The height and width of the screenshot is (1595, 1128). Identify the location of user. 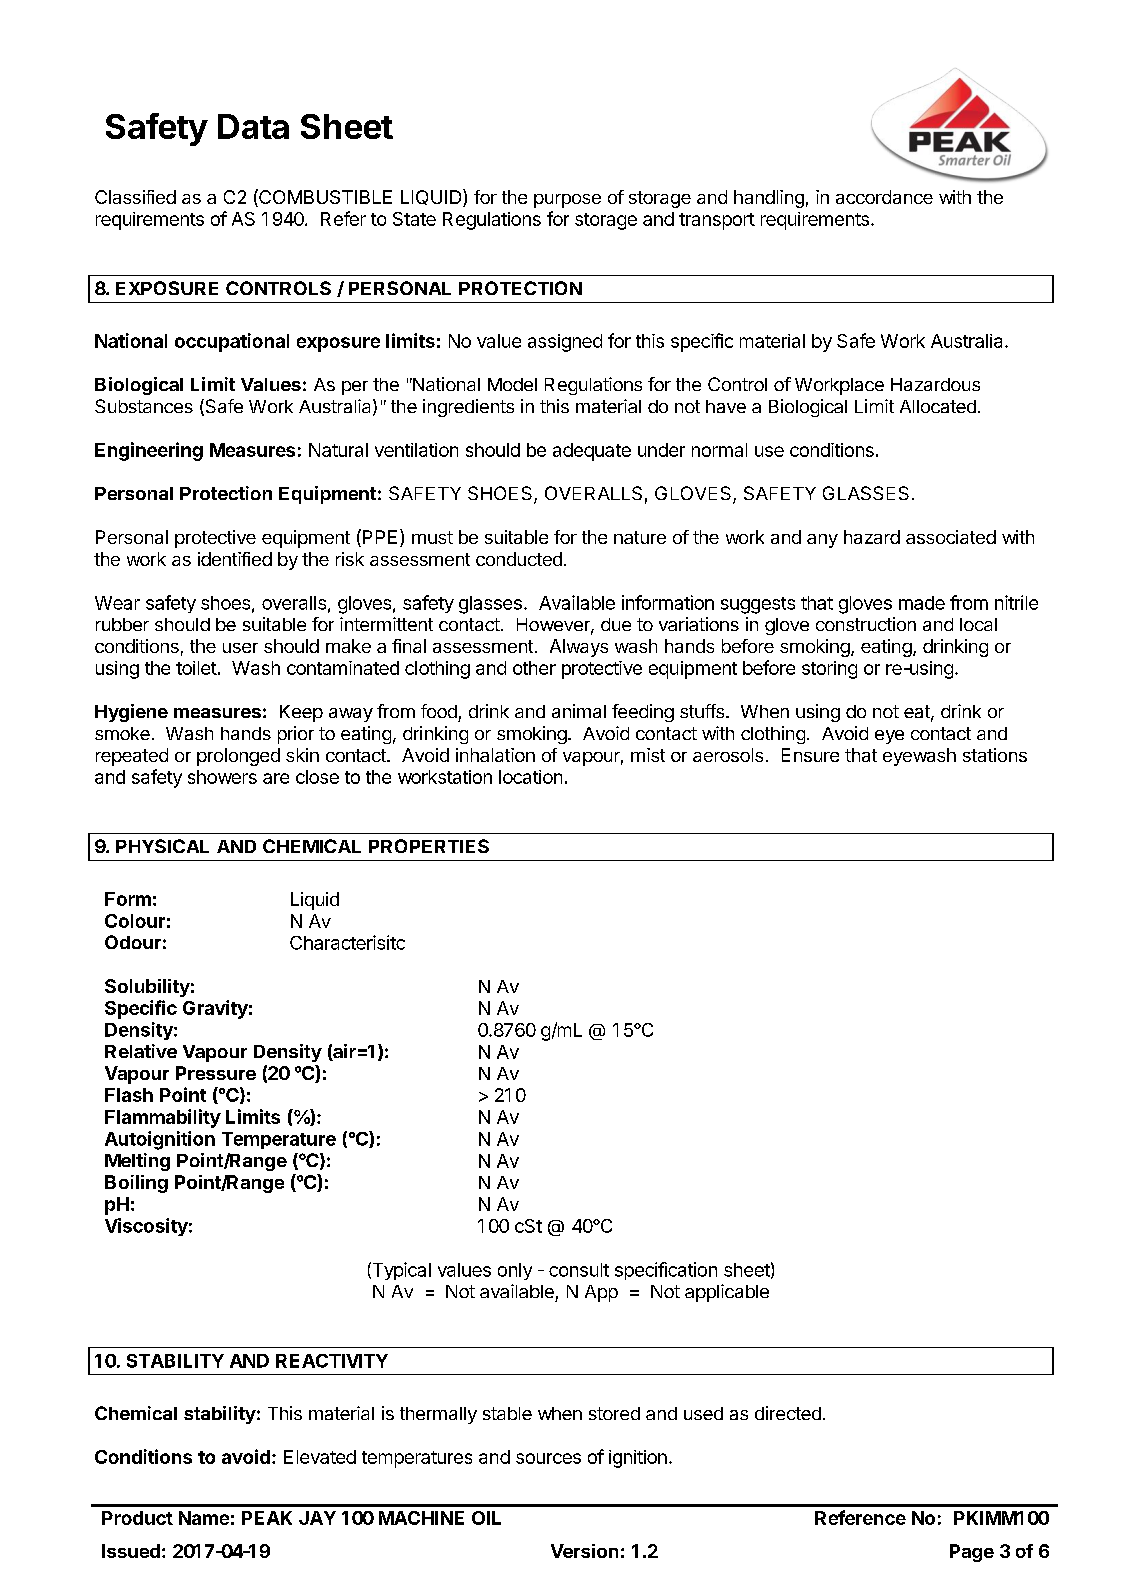
(240, 648).
